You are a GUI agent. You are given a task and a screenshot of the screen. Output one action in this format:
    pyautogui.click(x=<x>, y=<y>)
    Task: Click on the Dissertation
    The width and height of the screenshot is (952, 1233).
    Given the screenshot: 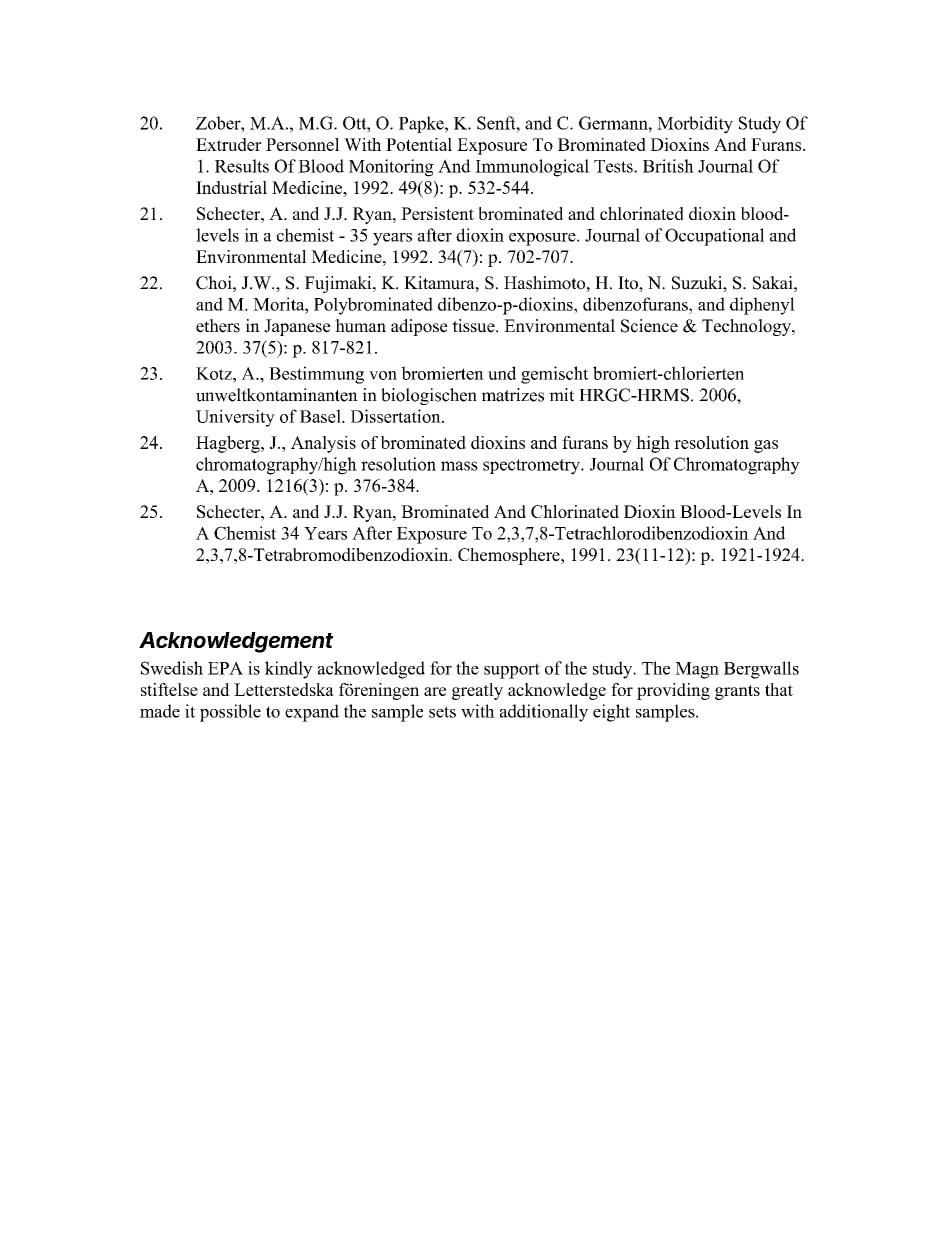 What is the action you would take?
    pyautogui.click(x=397, y=416)
